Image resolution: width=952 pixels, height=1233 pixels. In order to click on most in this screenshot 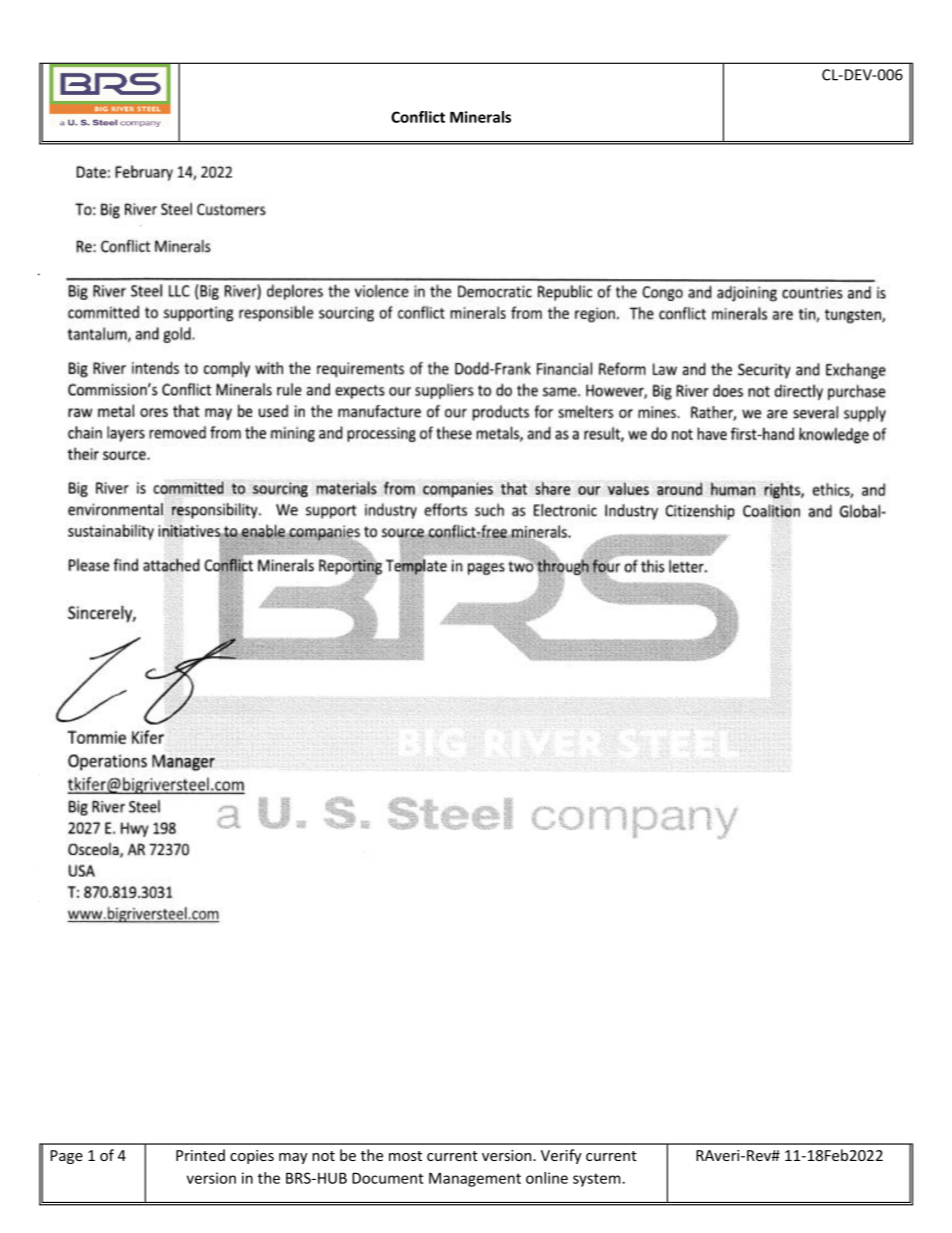, I will do `click(405, 1156)`.
